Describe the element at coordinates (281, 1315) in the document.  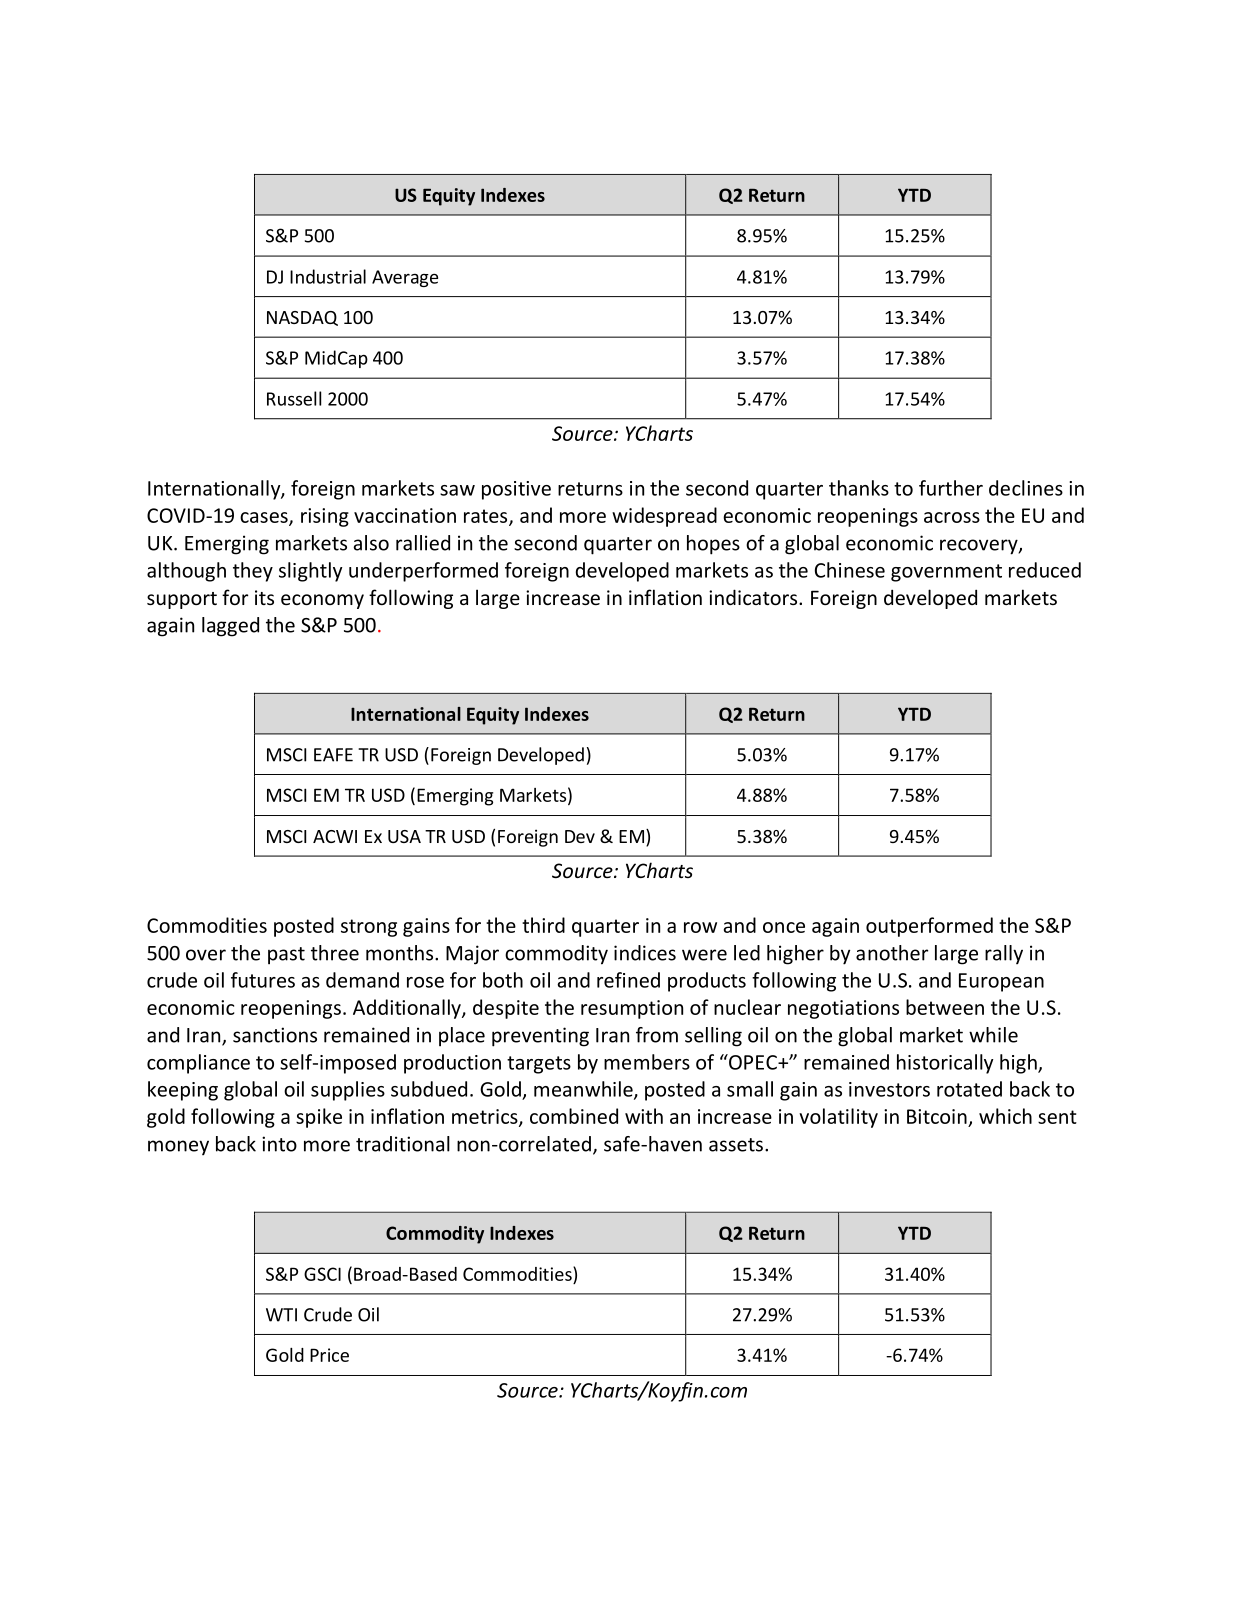
I see `WTI` at that location.
